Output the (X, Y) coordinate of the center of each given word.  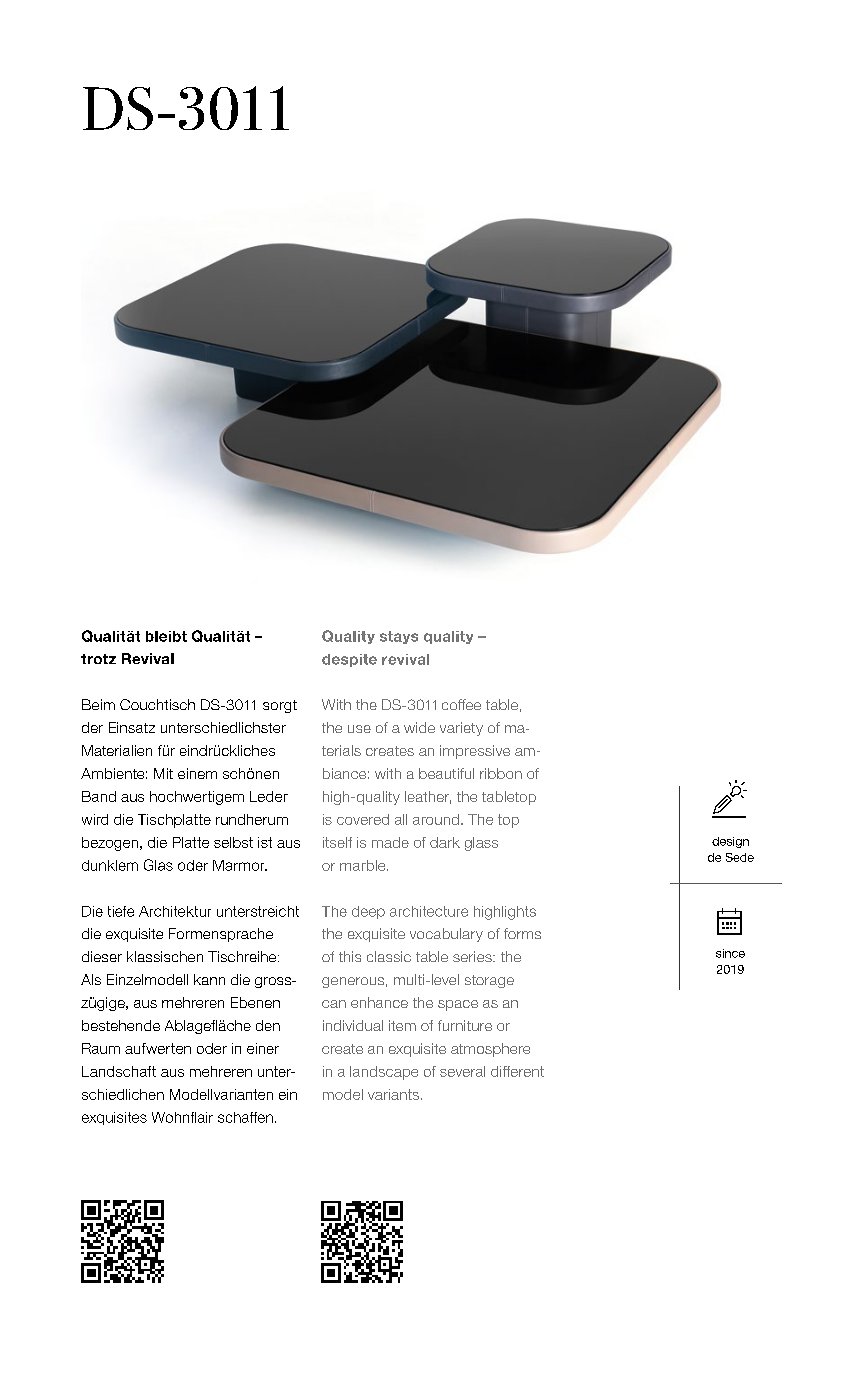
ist (265, 842)
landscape (384, 1073)
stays (399, 637)
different (517, 1071)
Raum (101, 1048)
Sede (740, 857)
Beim (98, 704)
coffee (461, 704)
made (390, 842)
